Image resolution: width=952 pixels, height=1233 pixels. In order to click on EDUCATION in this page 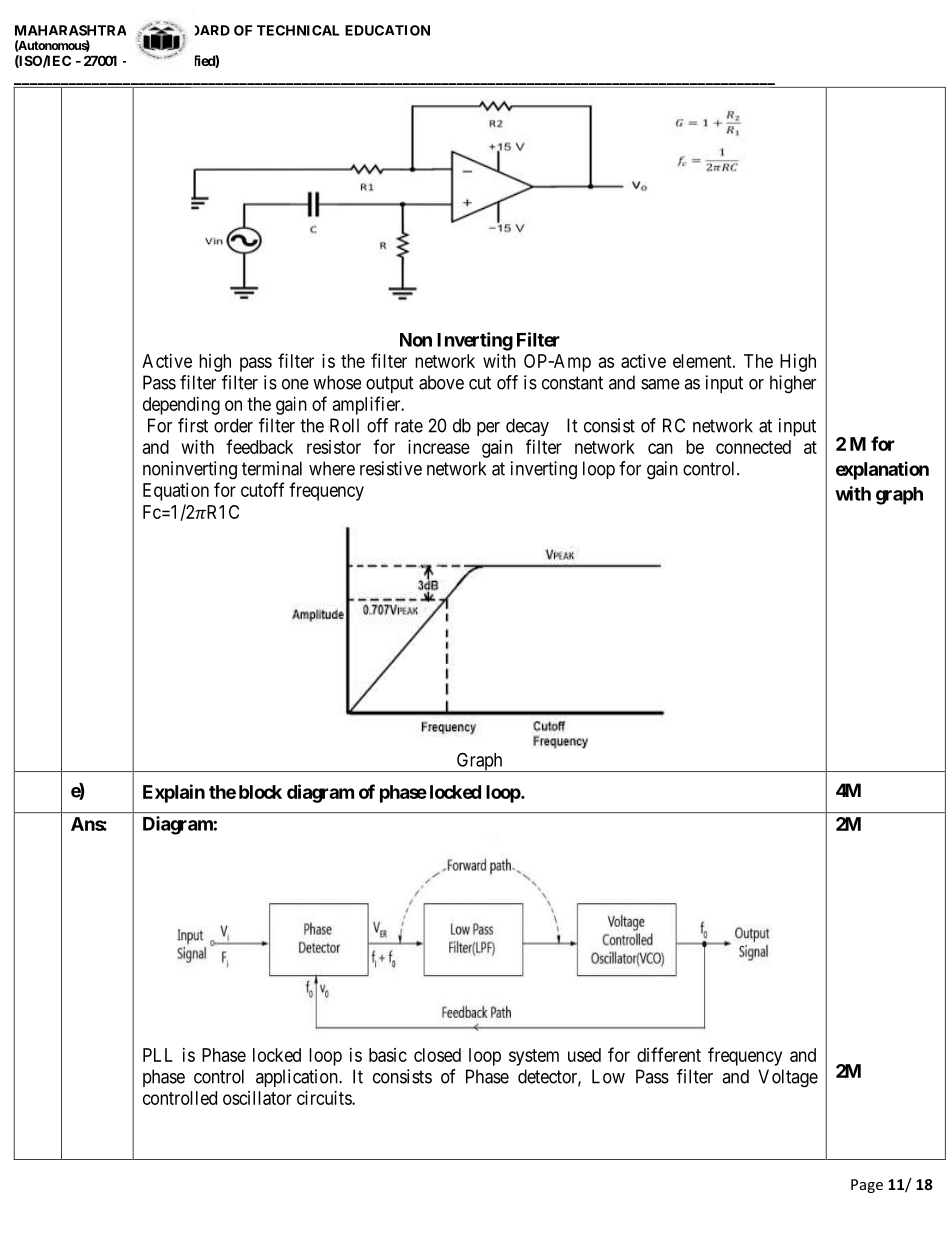, I will do `click(387, 30)`.
